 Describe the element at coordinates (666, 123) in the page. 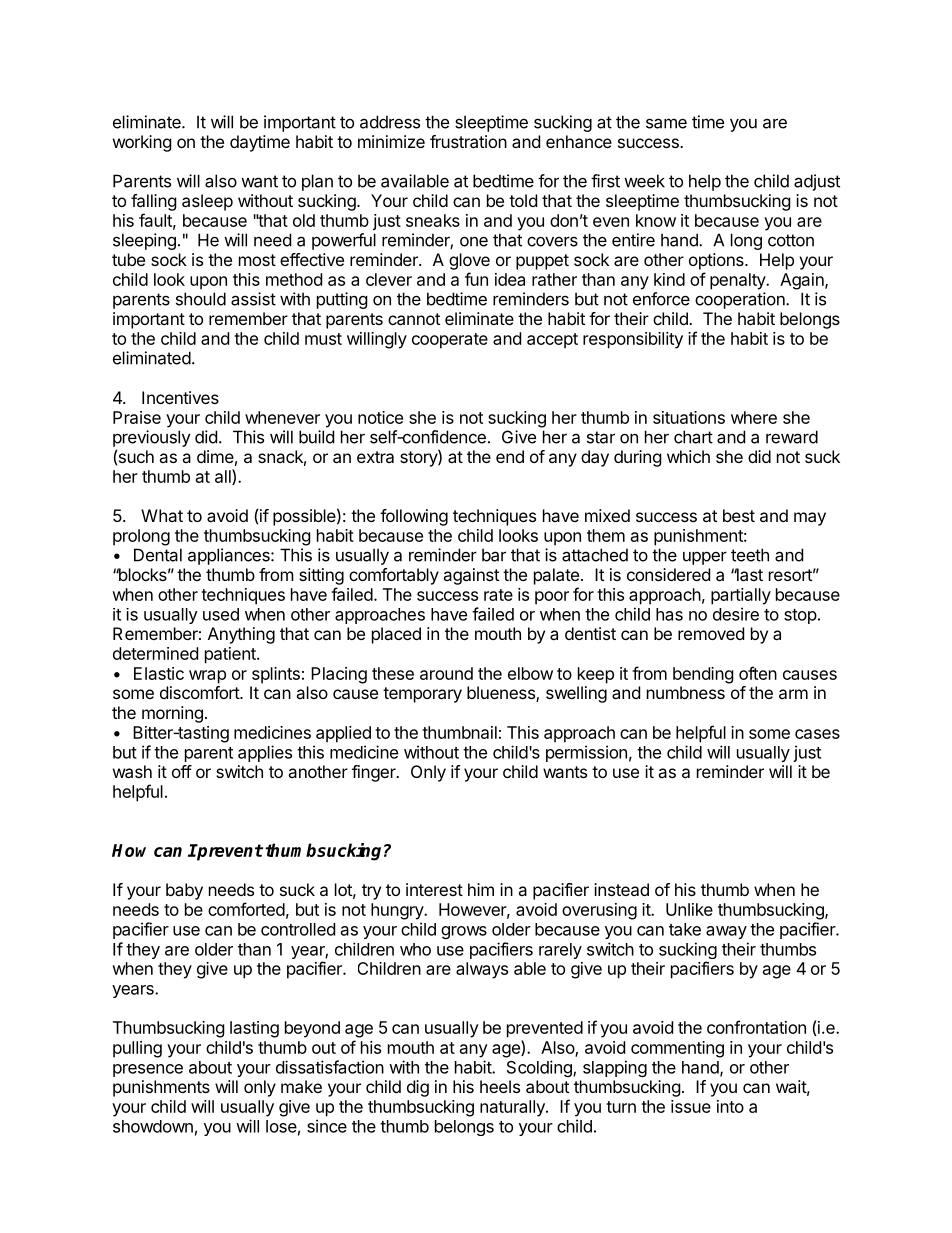

I see `same` at that location.
